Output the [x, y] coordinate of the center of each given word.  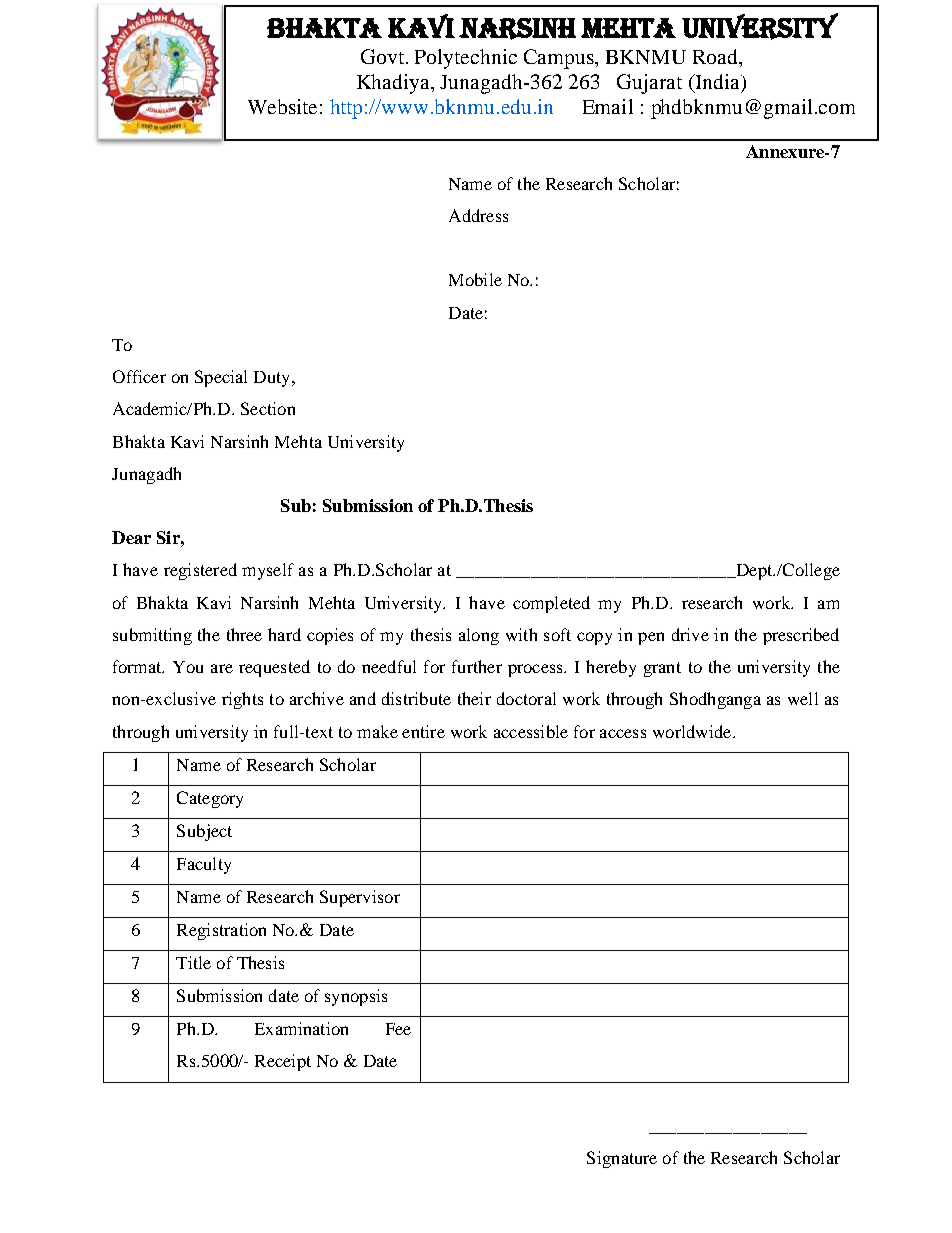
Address [478, 215]
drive [690, 634]
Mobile [475, 279]
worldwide [693, 731]
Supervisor [360, 898]
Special [221, 378]
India [717, 83]
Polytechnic [466, 59]
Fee [398, 1029]
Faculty [204, 865]
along [479, 636]
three [244, 634]
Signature [622, 1159]
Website [282, 106]
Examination [301, 1028]
